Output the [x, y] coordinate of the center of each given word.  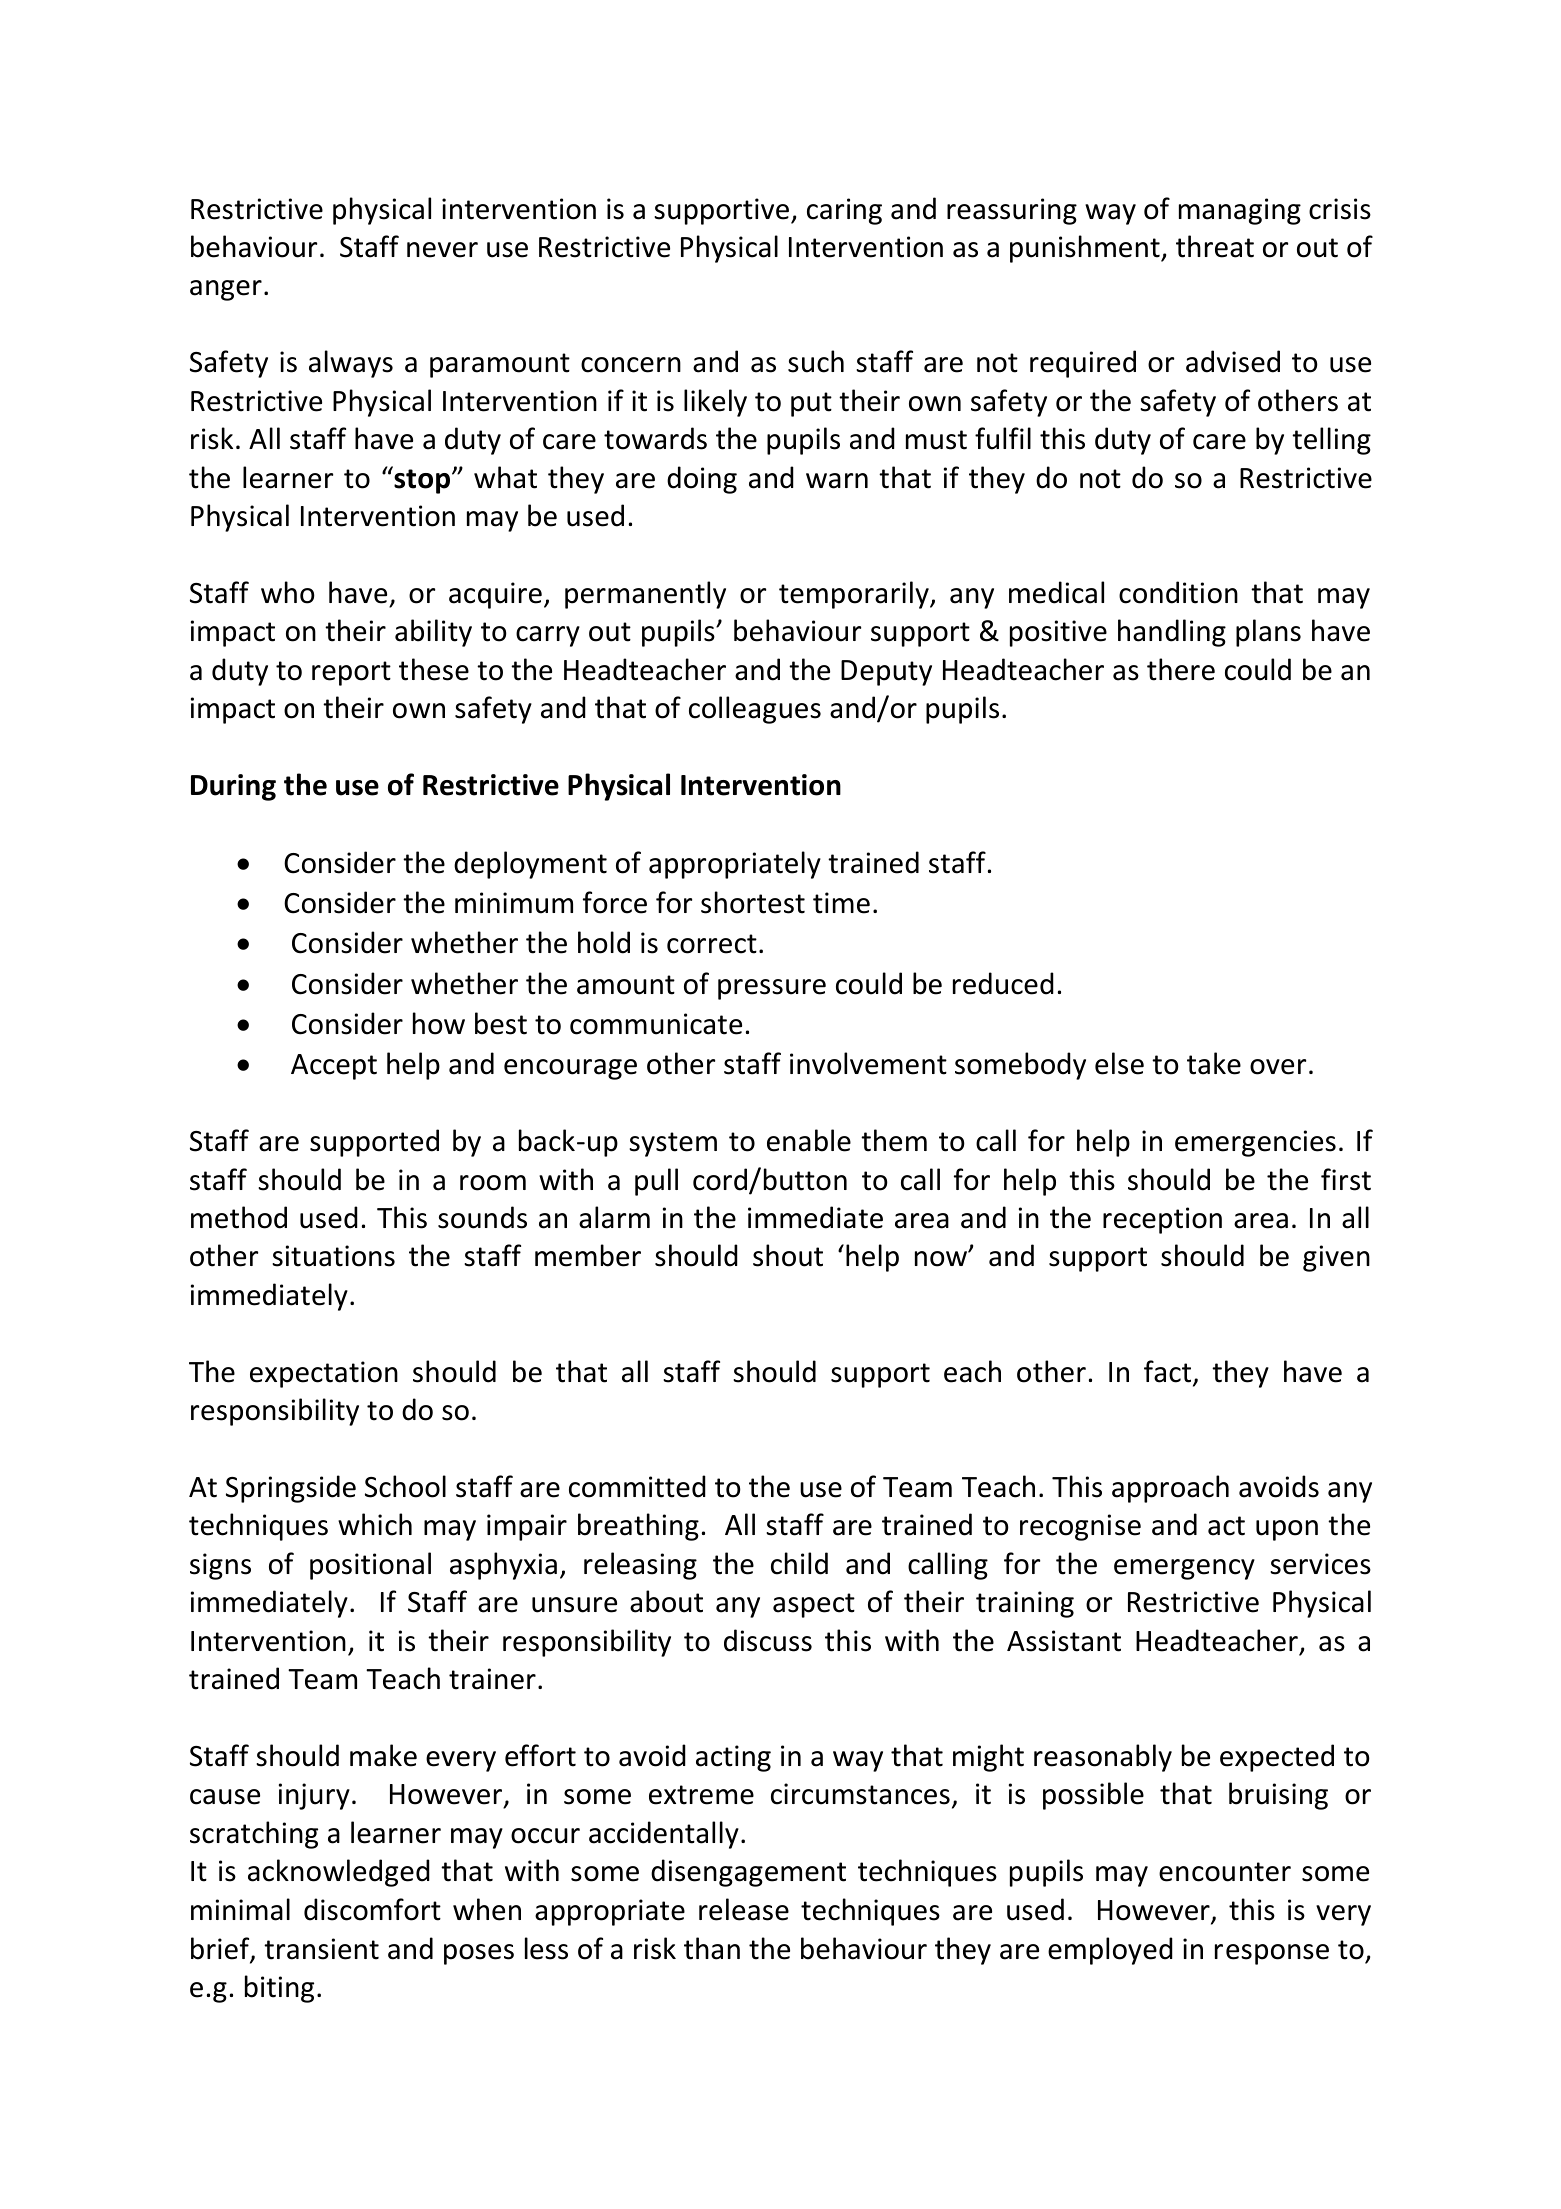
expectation [324, 1374]
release [744, 1909]
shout [788, 1255]
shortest [753, 902]
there [1181, 669]
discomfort [372, 1909]
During [233, 787]
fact [1169, 1372]
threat [1215, 246]
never [442, 250]
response [1272, 1954]
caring [844, 211]
